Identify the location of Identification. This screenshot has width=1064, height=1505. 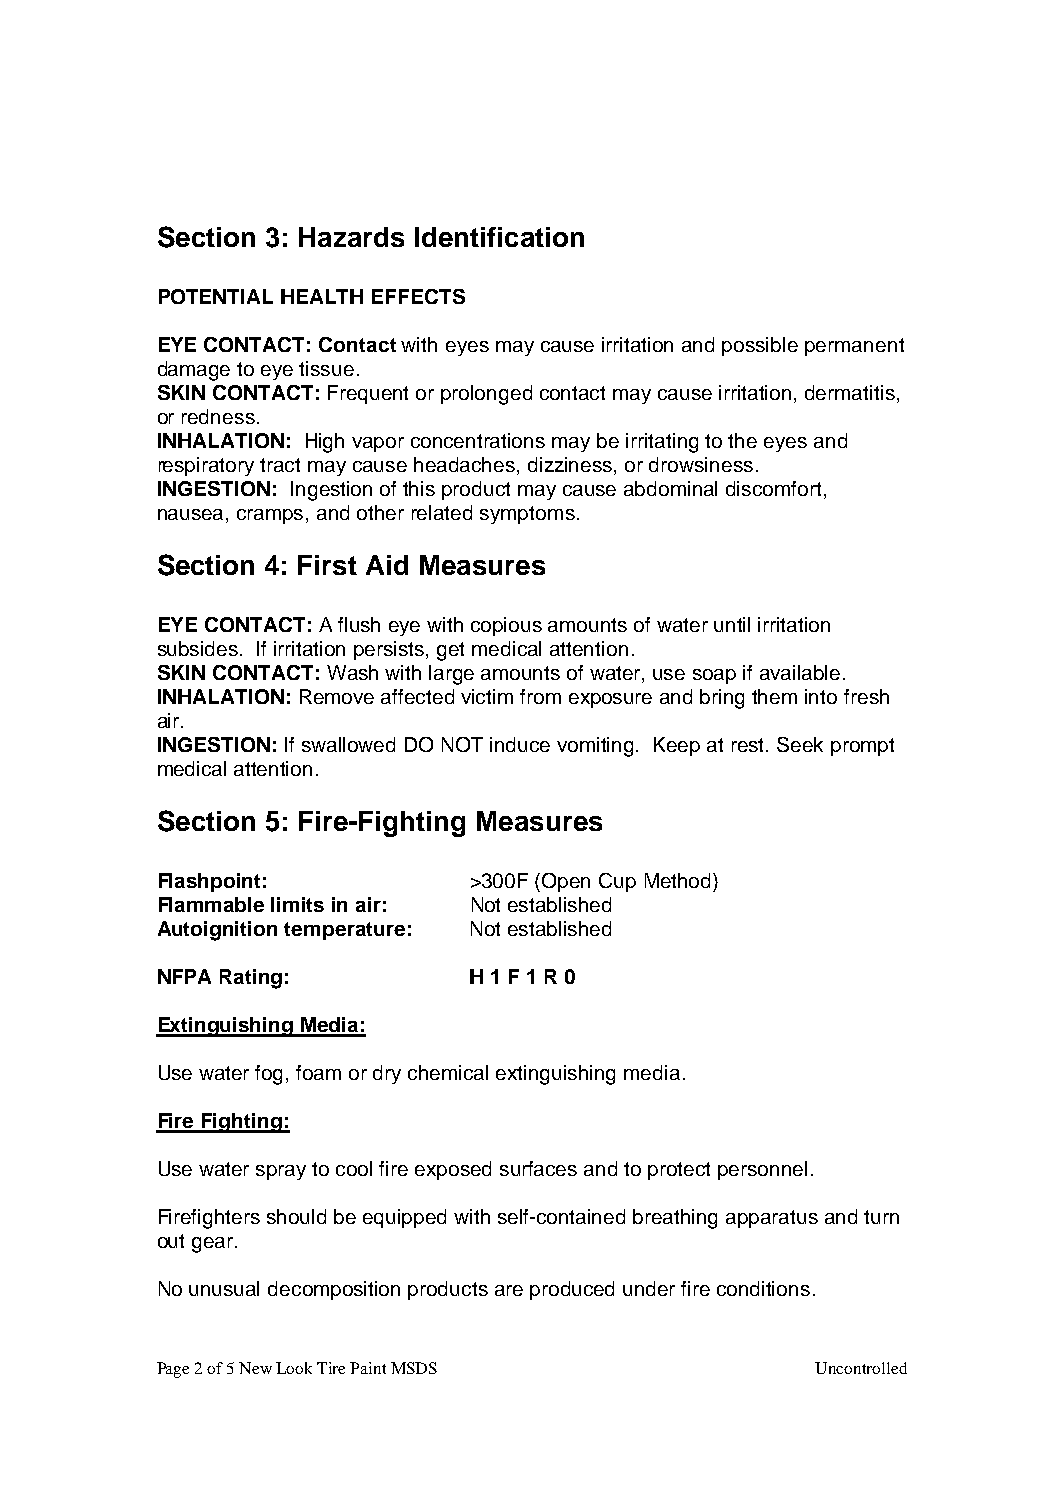
(499, 237).
